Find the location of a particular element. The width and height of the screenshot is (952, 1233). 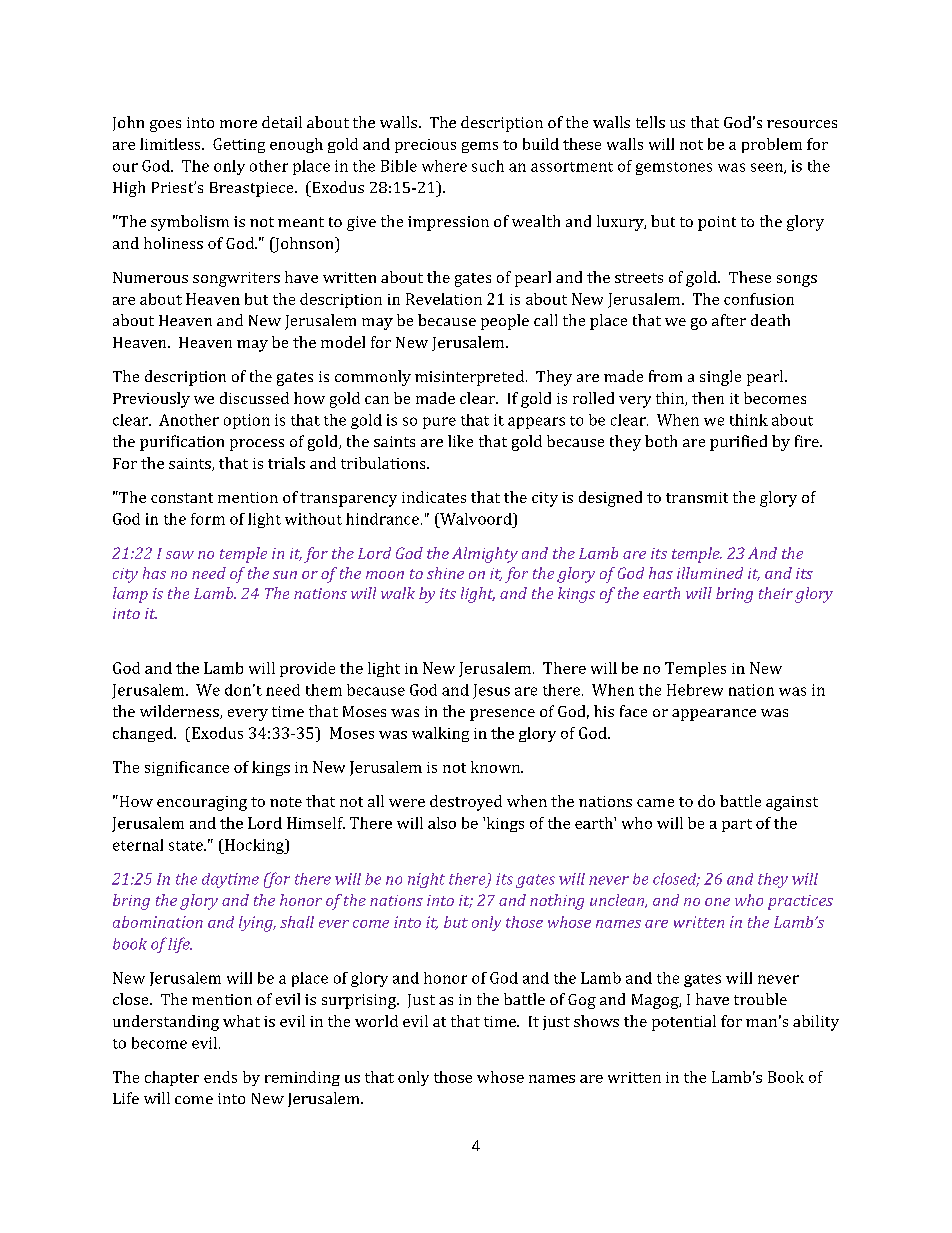

saw is located at coordinates (180, 555).
